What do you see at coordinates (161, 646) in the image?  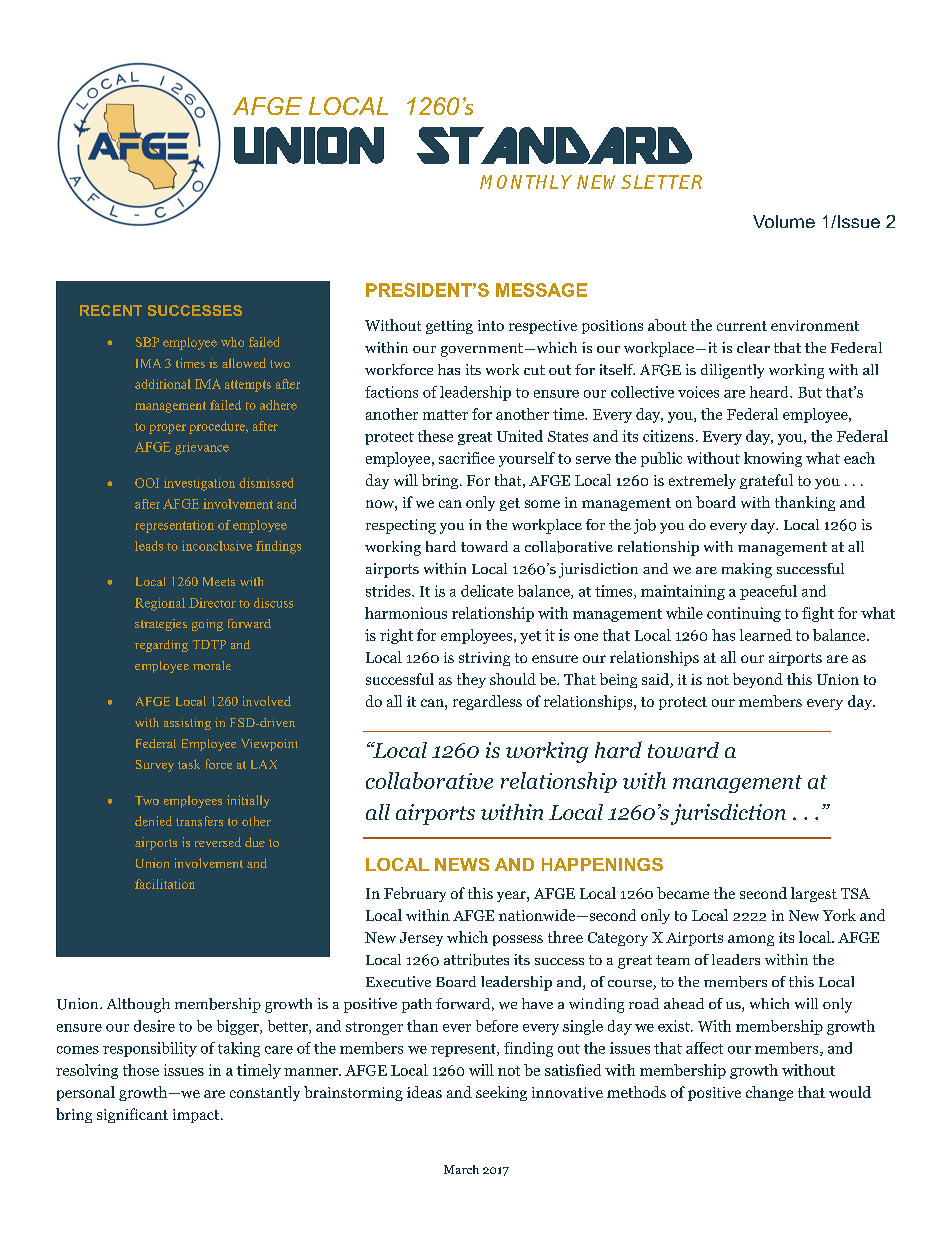 I see `regarding` at bounding box center [161, 646].
